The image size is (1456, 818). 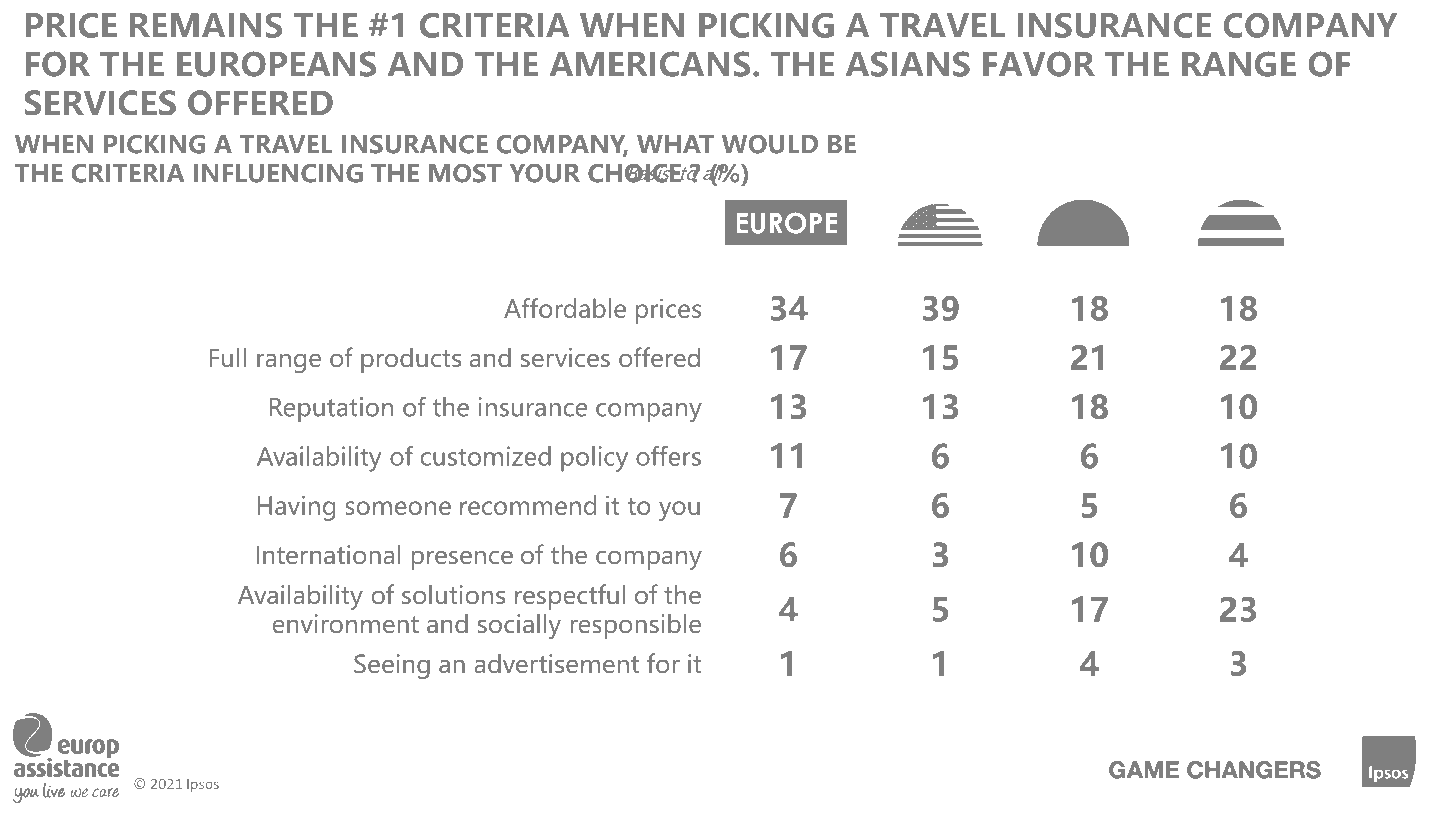 I want to click on WOULD, so click(x=770, y=144).
